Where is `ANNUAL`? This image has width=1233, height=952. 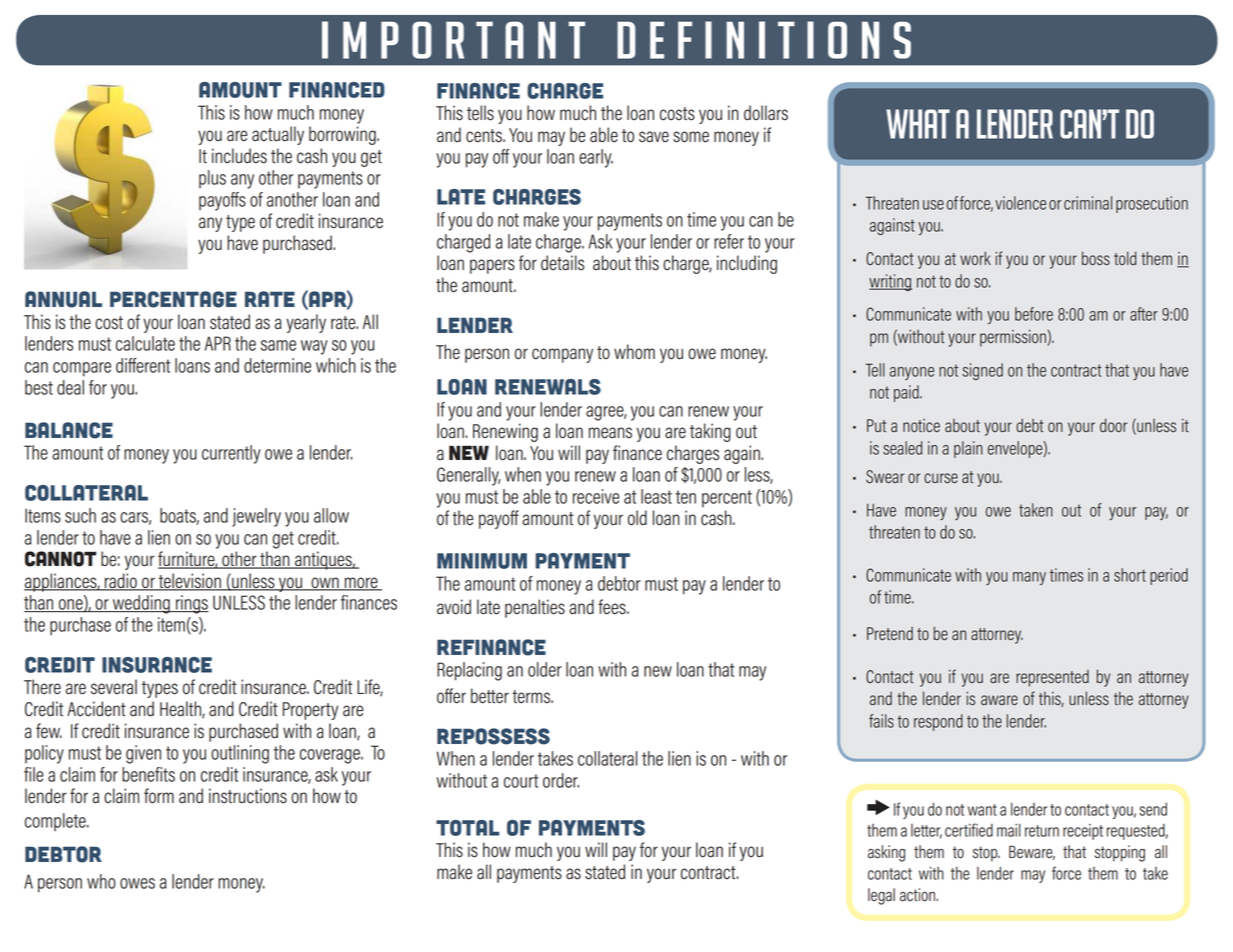
ANNUAL is located at coordinates (63, 299).
